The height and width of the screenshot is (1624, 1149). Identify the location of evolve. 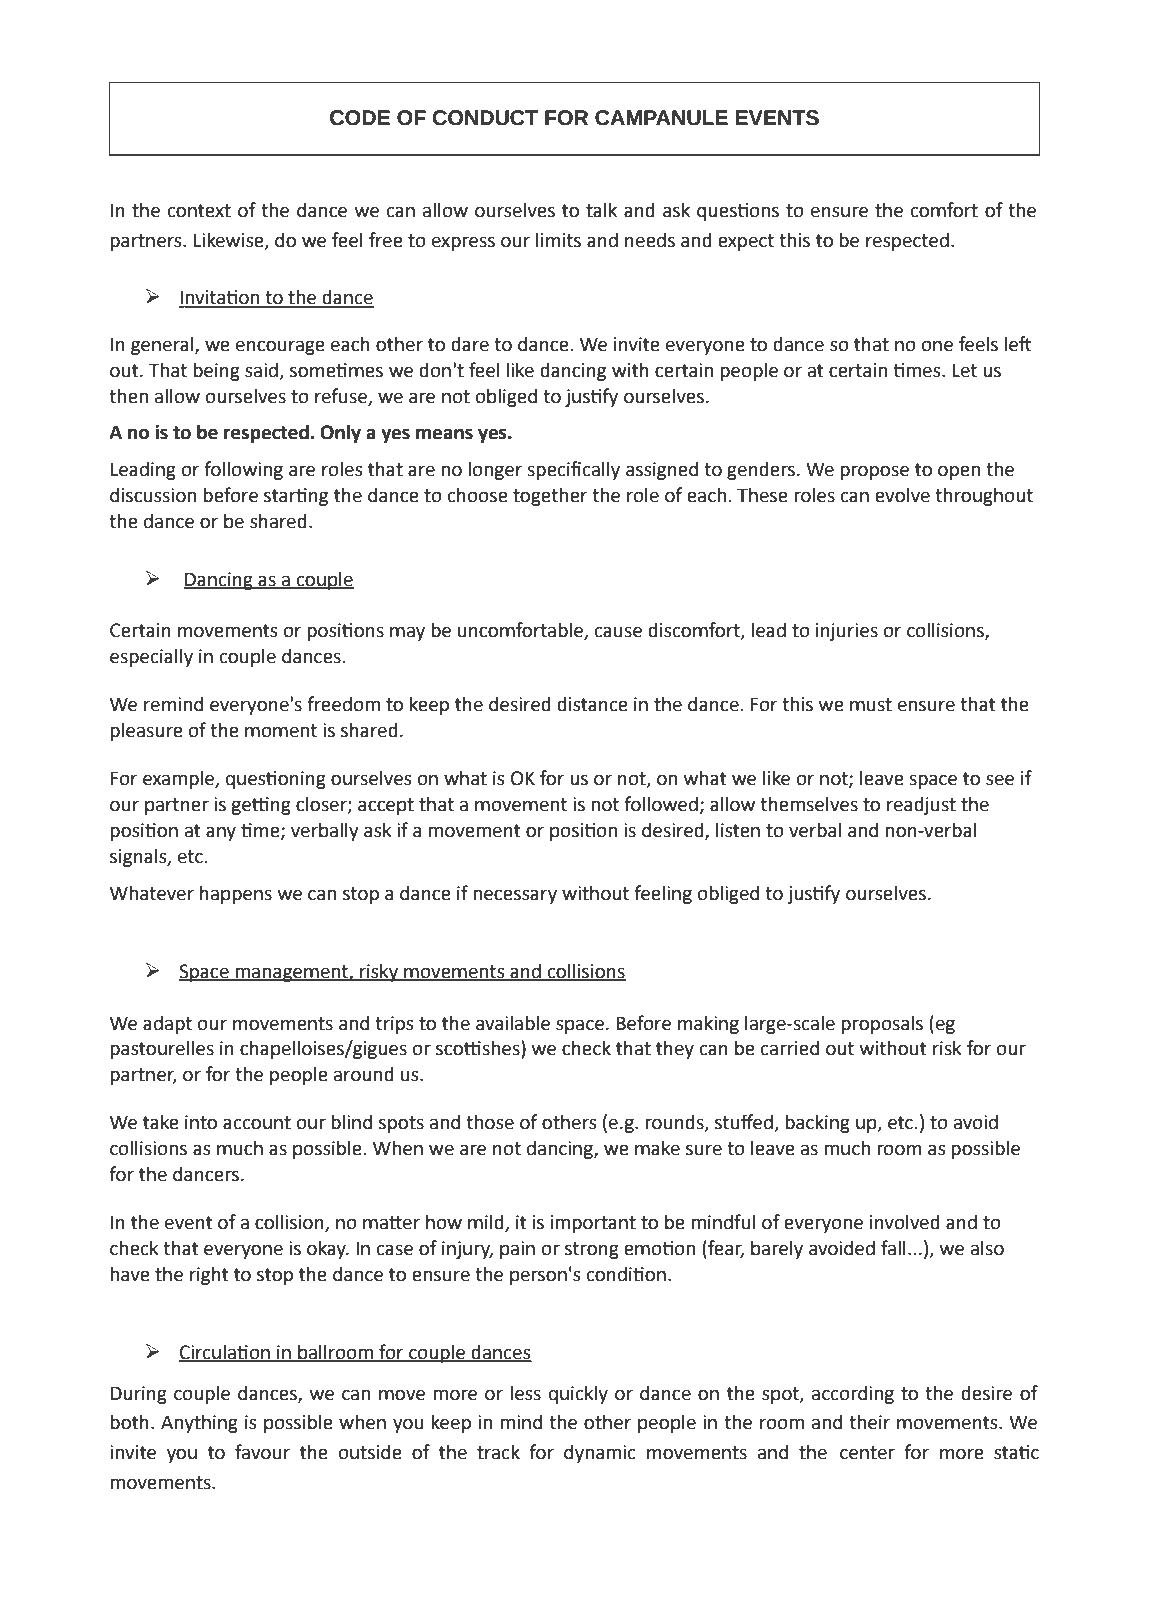
(902, 495).
